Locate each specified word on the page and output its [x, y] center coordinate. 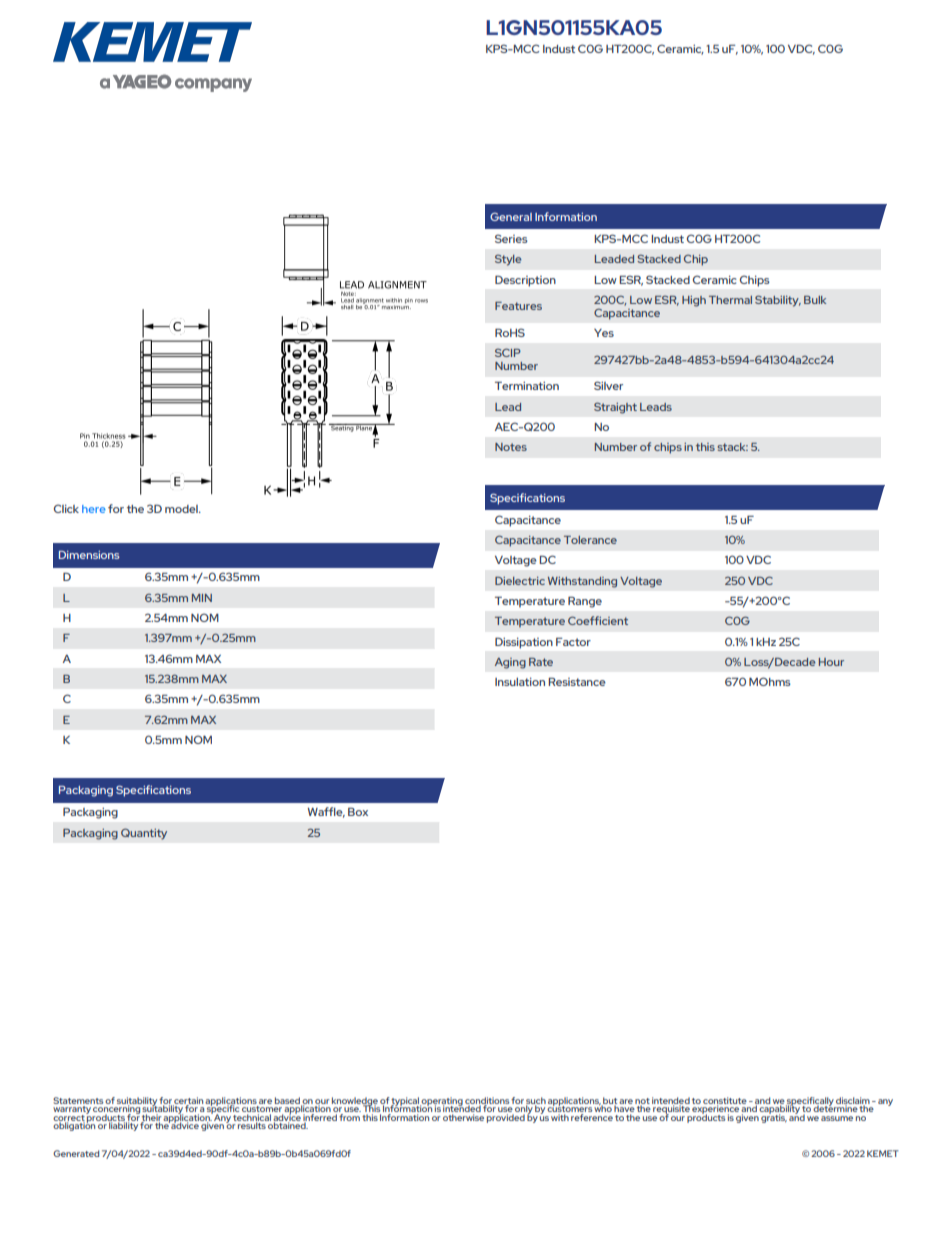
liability [123, 1125]
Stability [778, 301]
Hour [831, 662]
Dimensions [89, 555]
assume [837, 1118]
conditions [487, 1101]
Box [358, 812]
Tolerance [590, 540]
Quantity [144, 834]
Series [511, 238]
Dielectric [520, 581]
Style [508, 260]
